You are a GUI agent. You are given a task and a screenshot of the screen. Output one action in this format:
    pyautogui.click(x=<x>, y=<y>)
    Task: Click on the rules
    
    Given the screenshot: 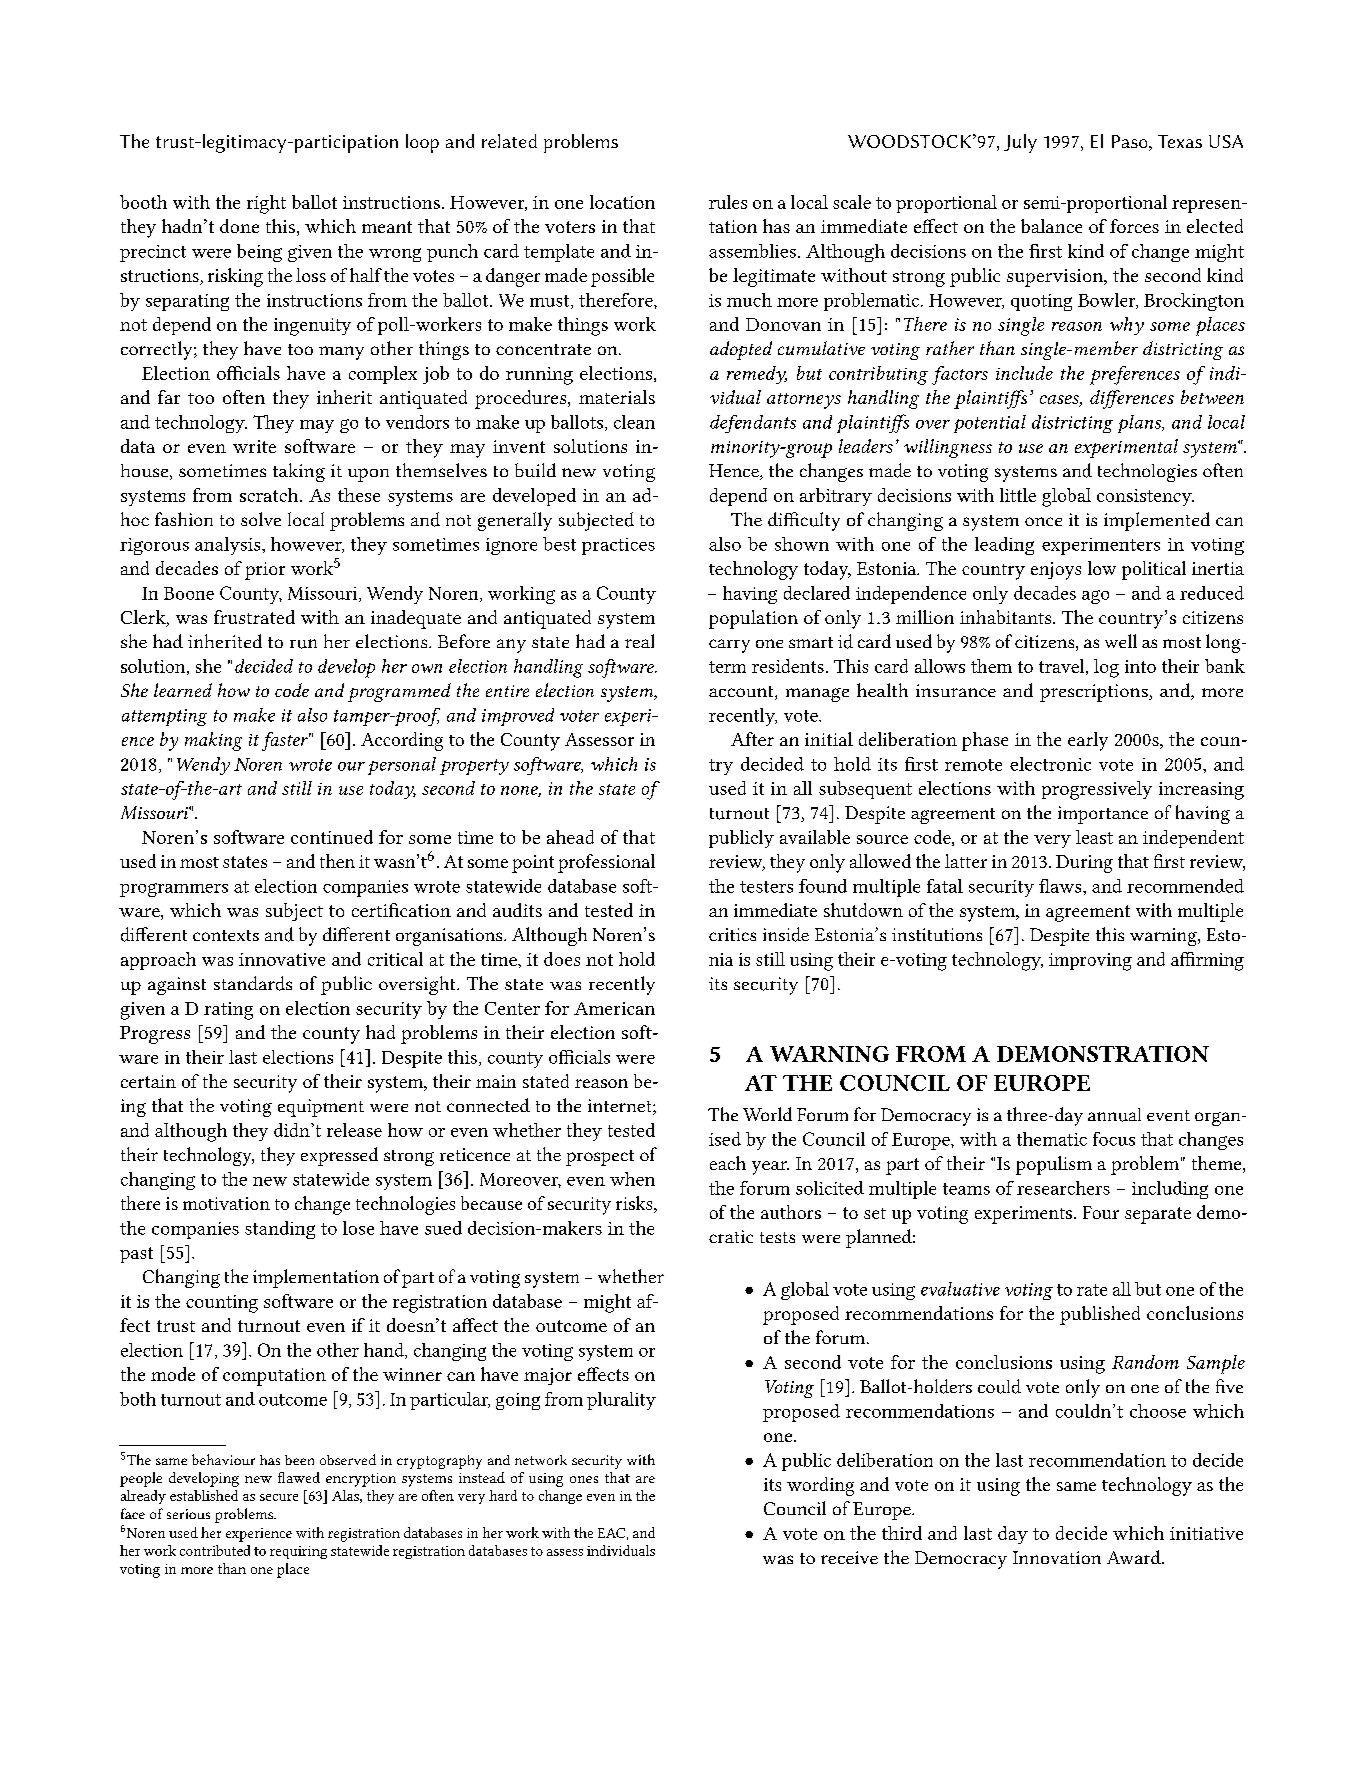 What is the action you would take?
    pyautogui.click(x=728, y=202)
